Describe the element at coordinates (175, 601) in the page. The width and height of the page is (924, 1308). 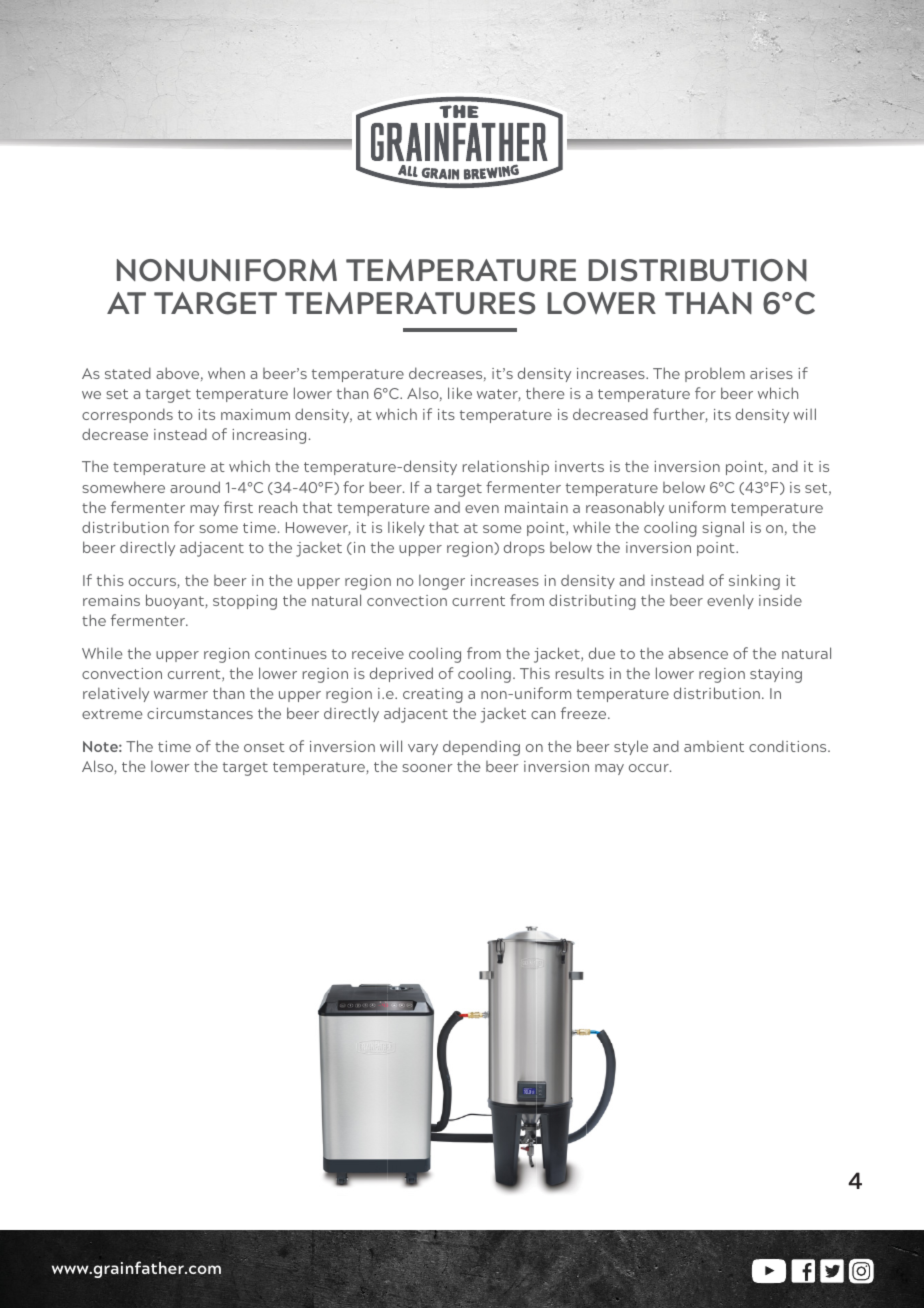
I see `buoyant` at that location.
